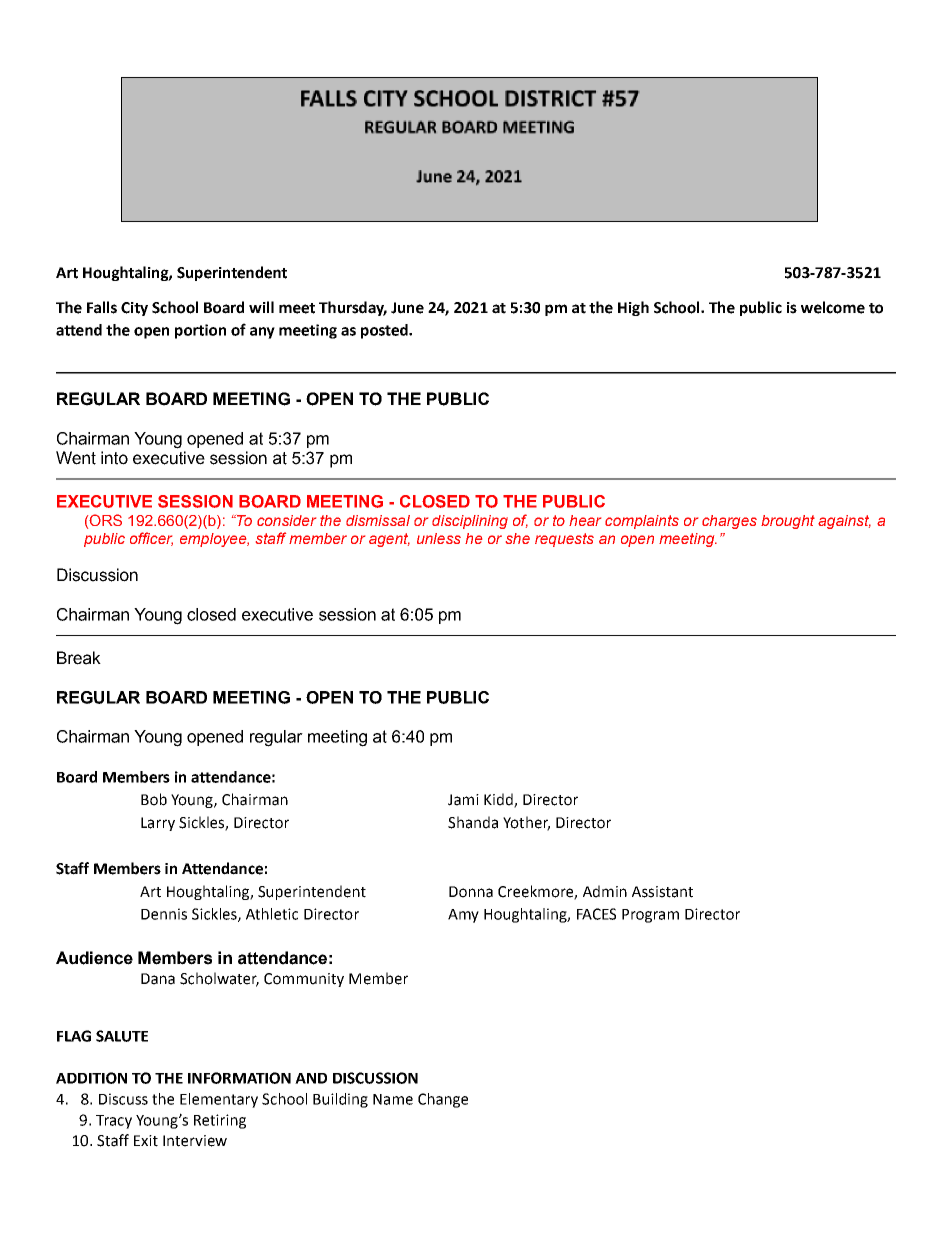 This screenshot has height=1233, width=952. I want to click on Assistant, so click(662, 892).
